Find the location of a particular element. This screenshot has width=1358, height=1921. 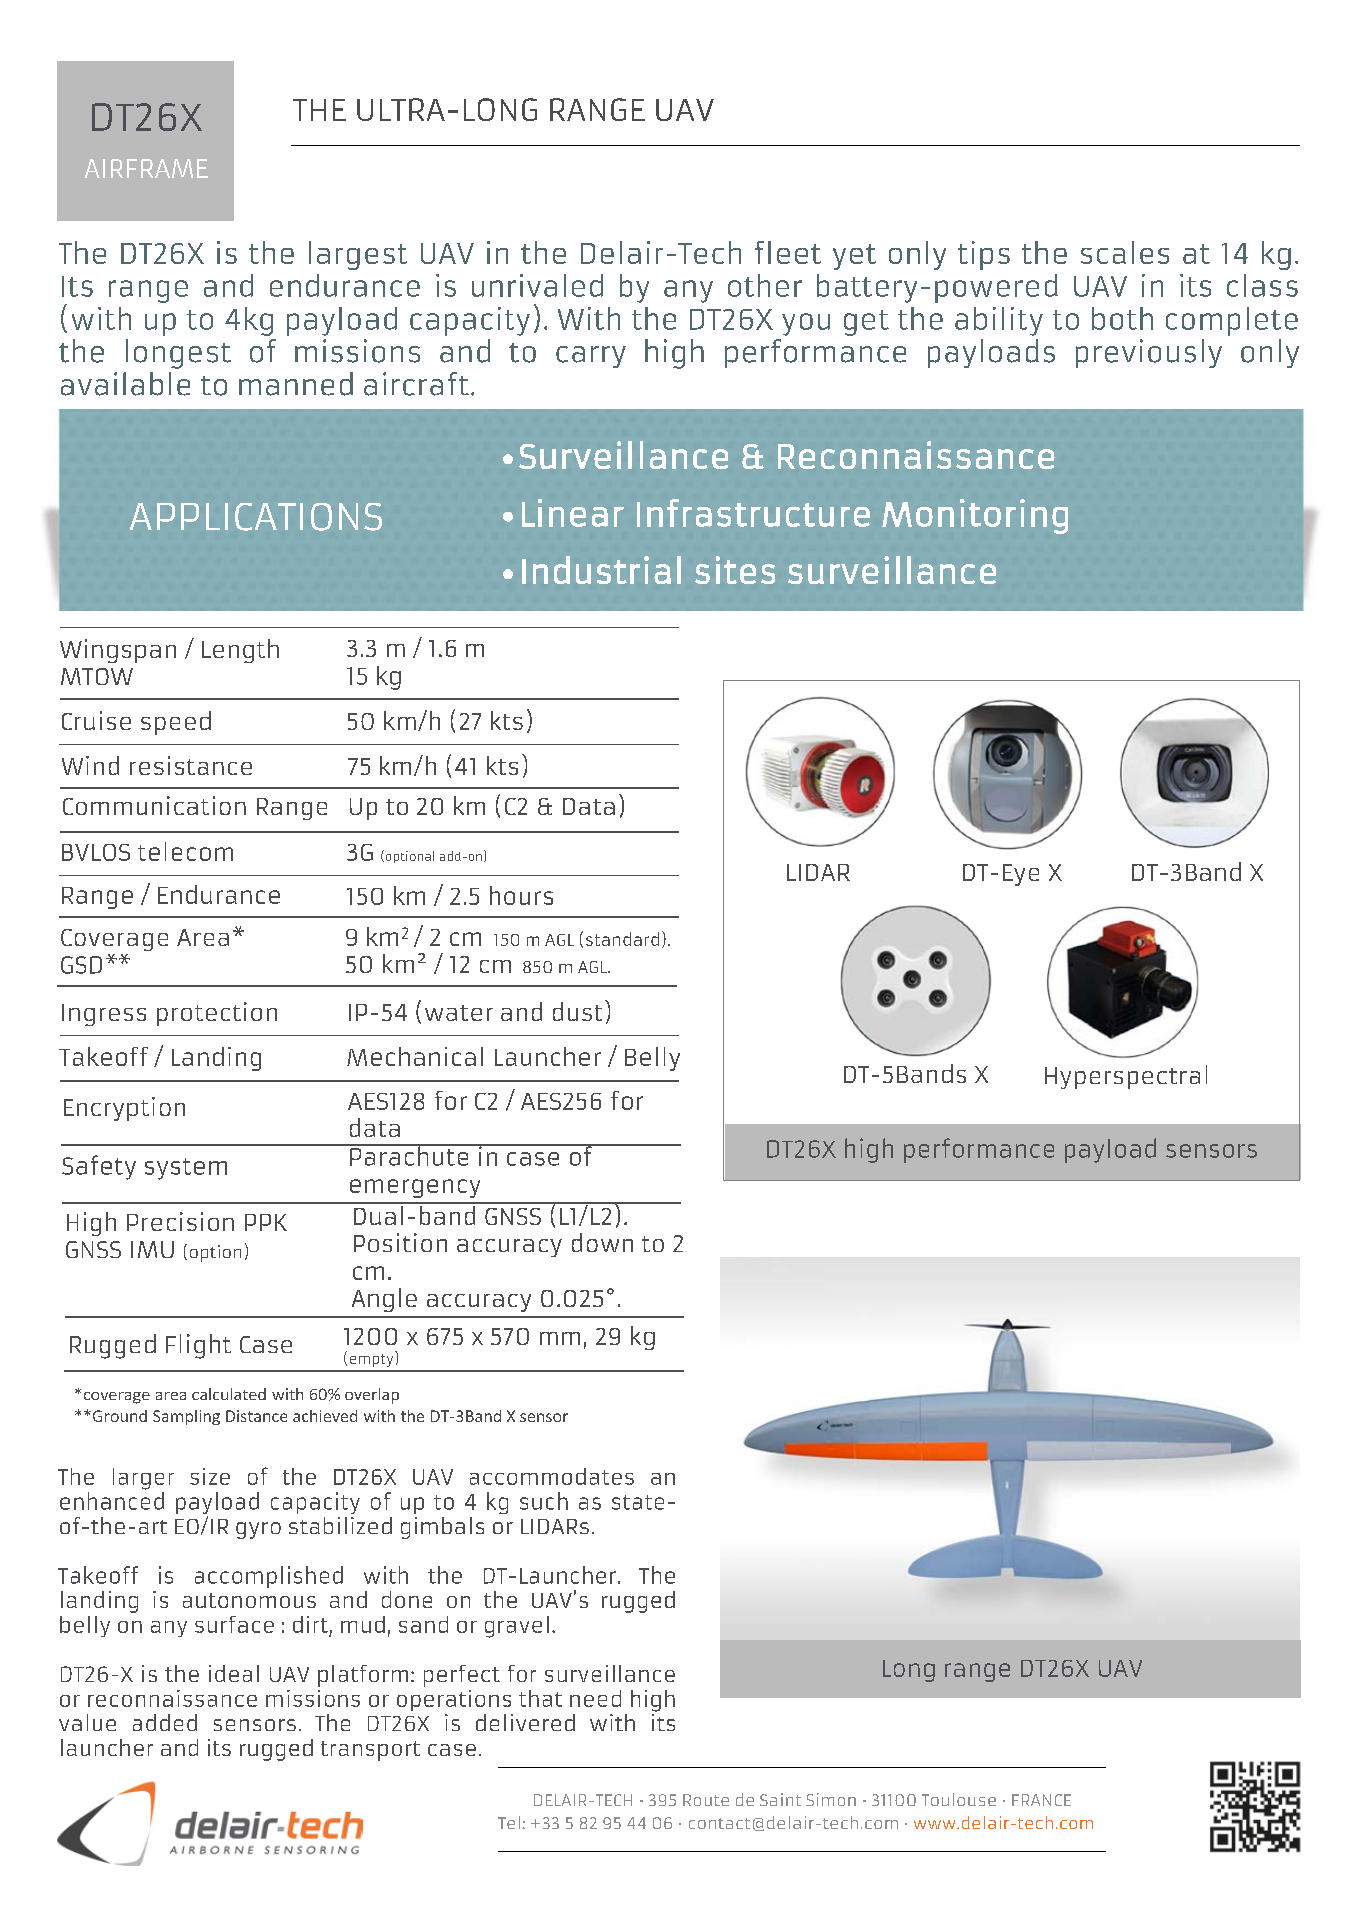

standard is located at coordinates (622, 939).
